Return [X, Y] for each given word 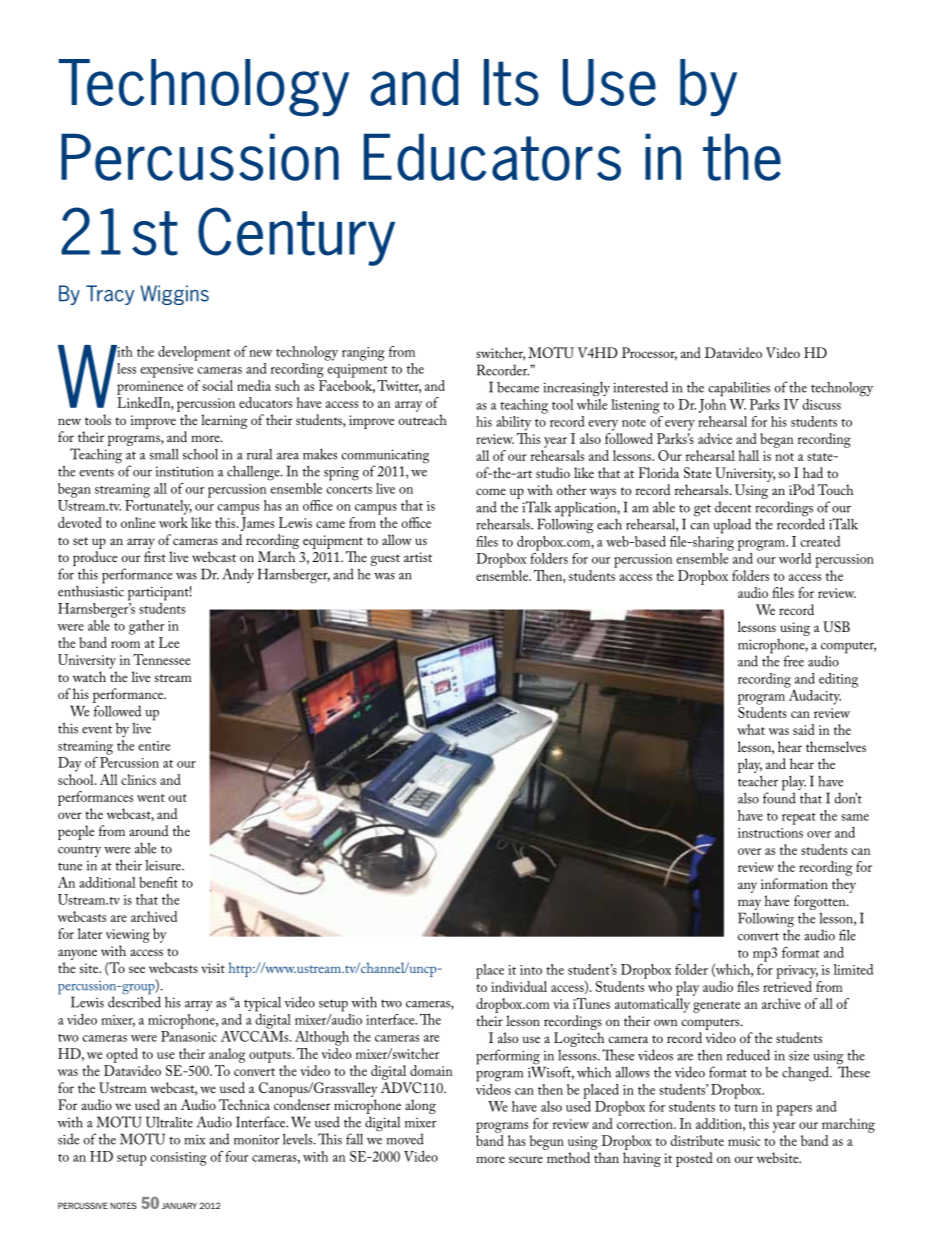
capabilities [739, 389]
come [491, 491]
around [148, 830]
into [531, 970]
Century [296, 236]
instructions [770, 833]
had [813, 472]
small [164, 454]
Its [511, 82]
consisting [178, 1159]
